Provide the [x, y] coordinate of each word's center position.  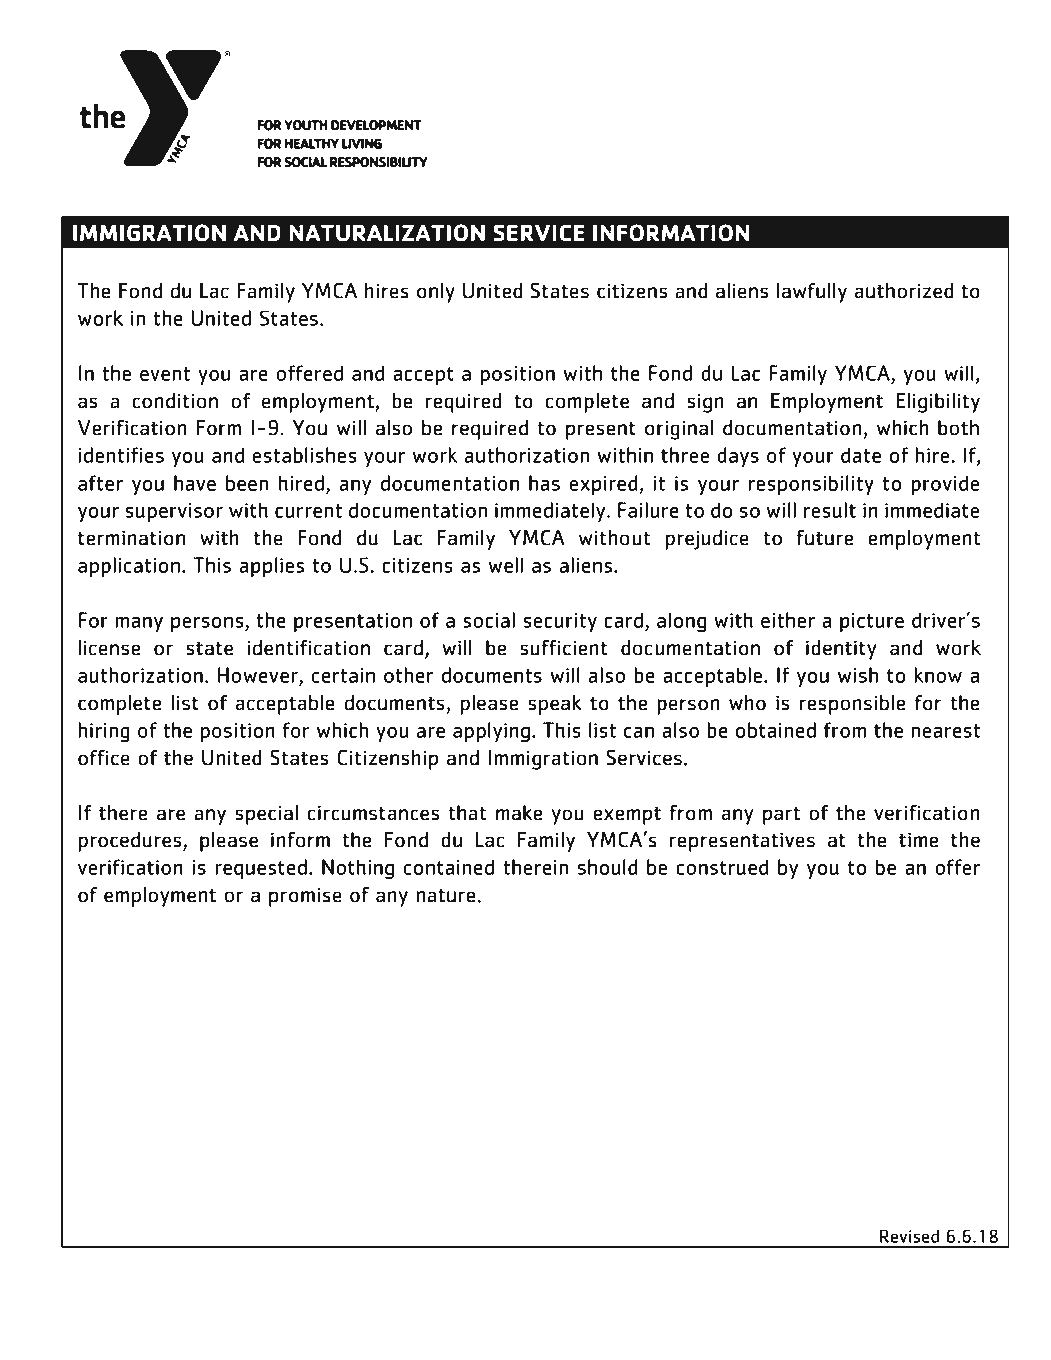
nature [447, 895]
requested [261, 869]
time [918, 840]
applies [272, 567]
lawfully [812, 293]
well [506, 565]
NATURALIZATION [387, 233]
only [436, 293]
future [825, 538]
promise [305, 897]
